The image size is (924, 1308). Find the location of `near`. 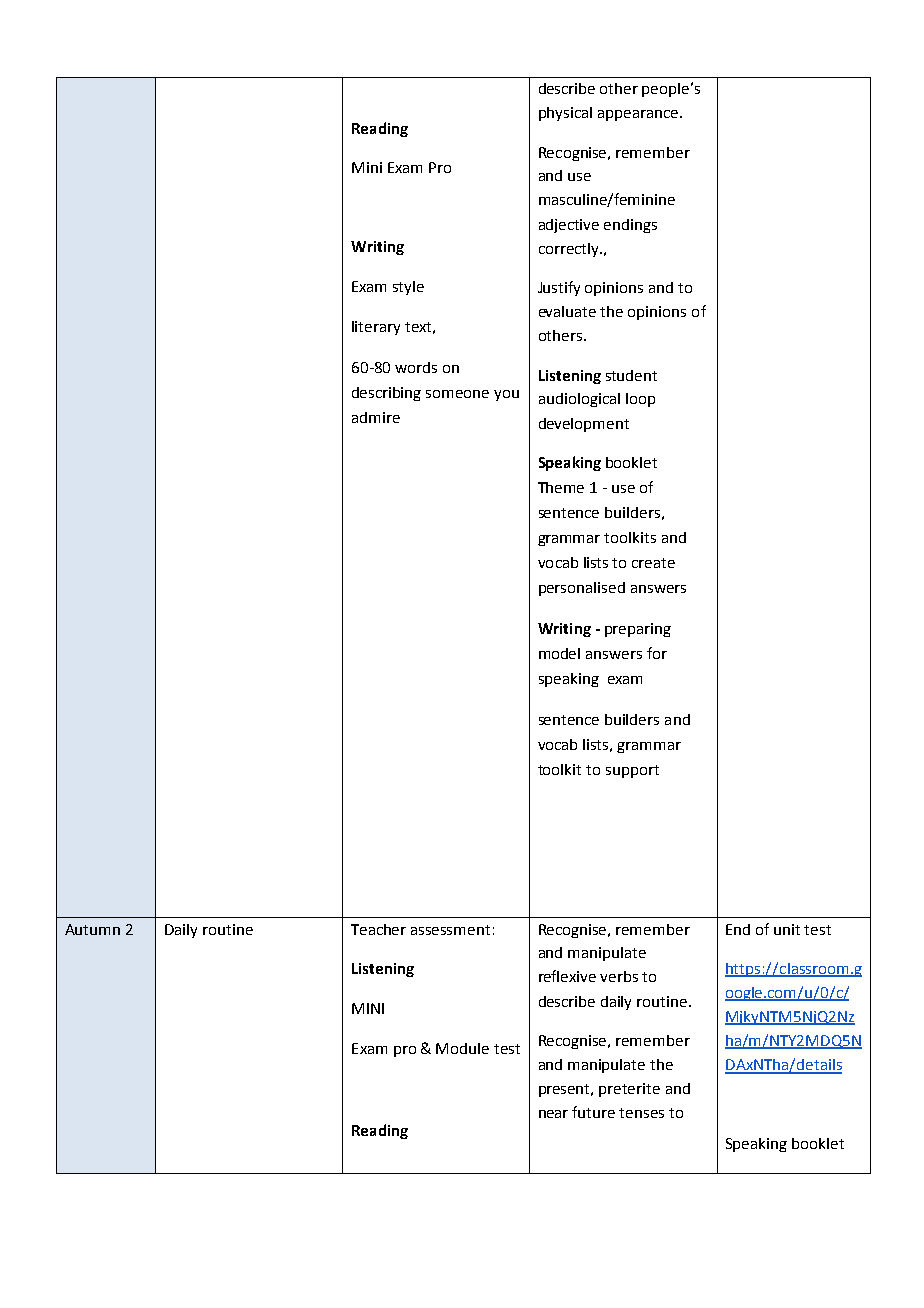

near is located at coordinates (553, 1114).
